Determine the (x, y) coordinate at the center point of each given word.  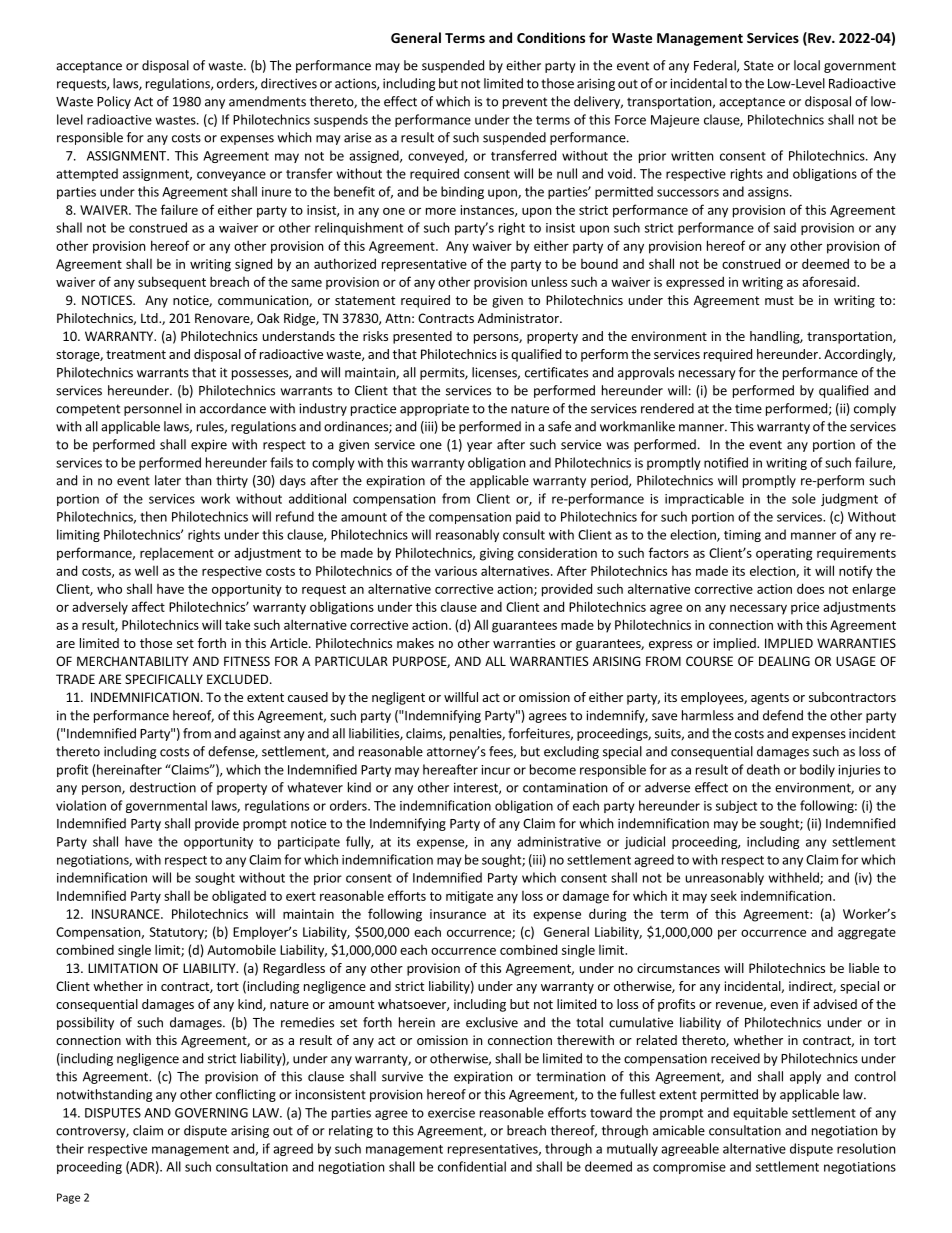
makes (415, 643)
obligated (239, 897)
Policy (114, 102)
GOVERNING (211, 1113)
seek (724, 896)
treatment (136, 354)
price (805, 608)
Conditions (551, 37)
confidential (472, 1166)
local (807, 65)
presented (422, 337)
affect (148, 606)
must (779, 300)
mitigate (469, 897)
